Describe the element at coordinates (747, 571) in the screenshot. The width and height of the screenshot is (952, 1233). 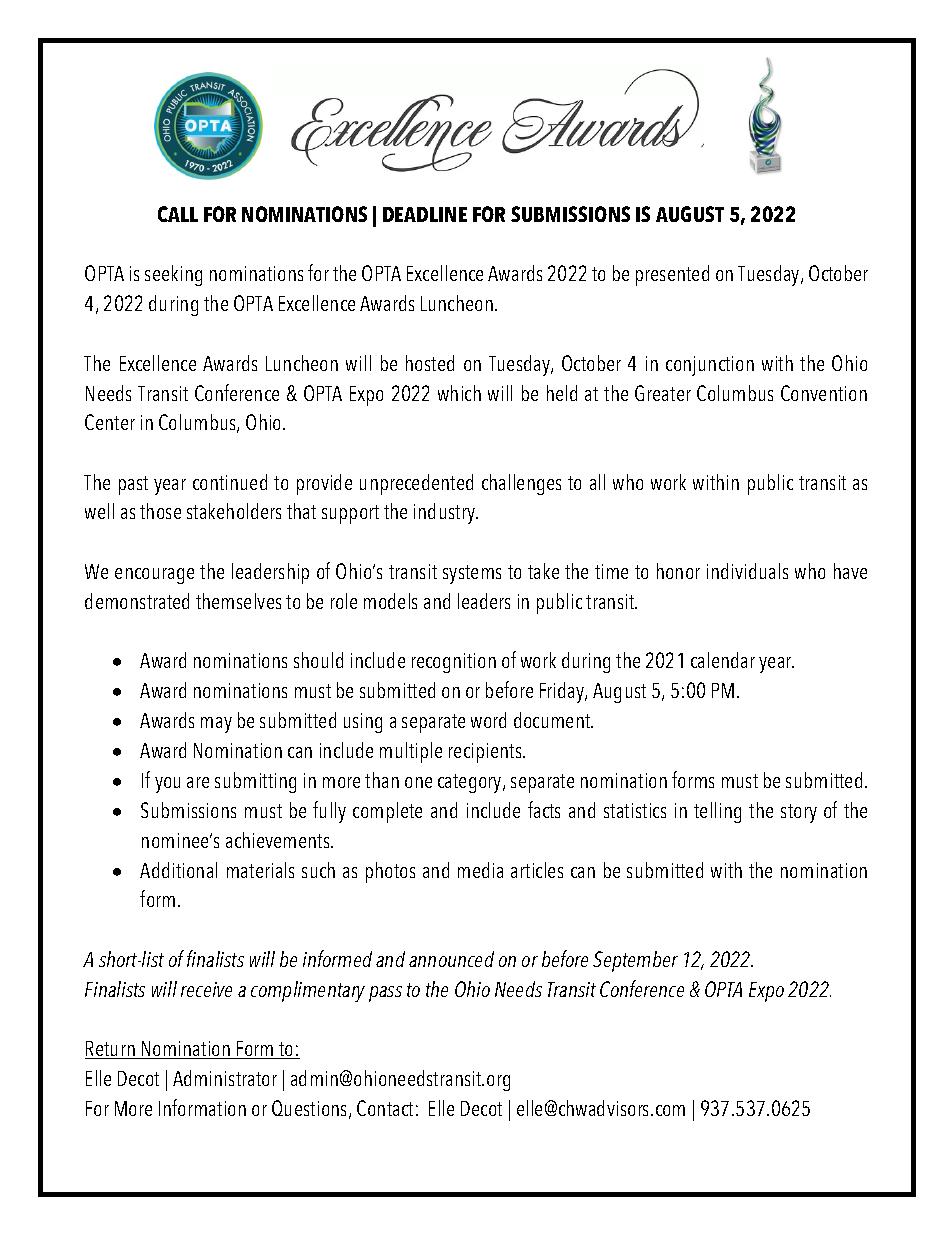
I see `individuals` at that location.
